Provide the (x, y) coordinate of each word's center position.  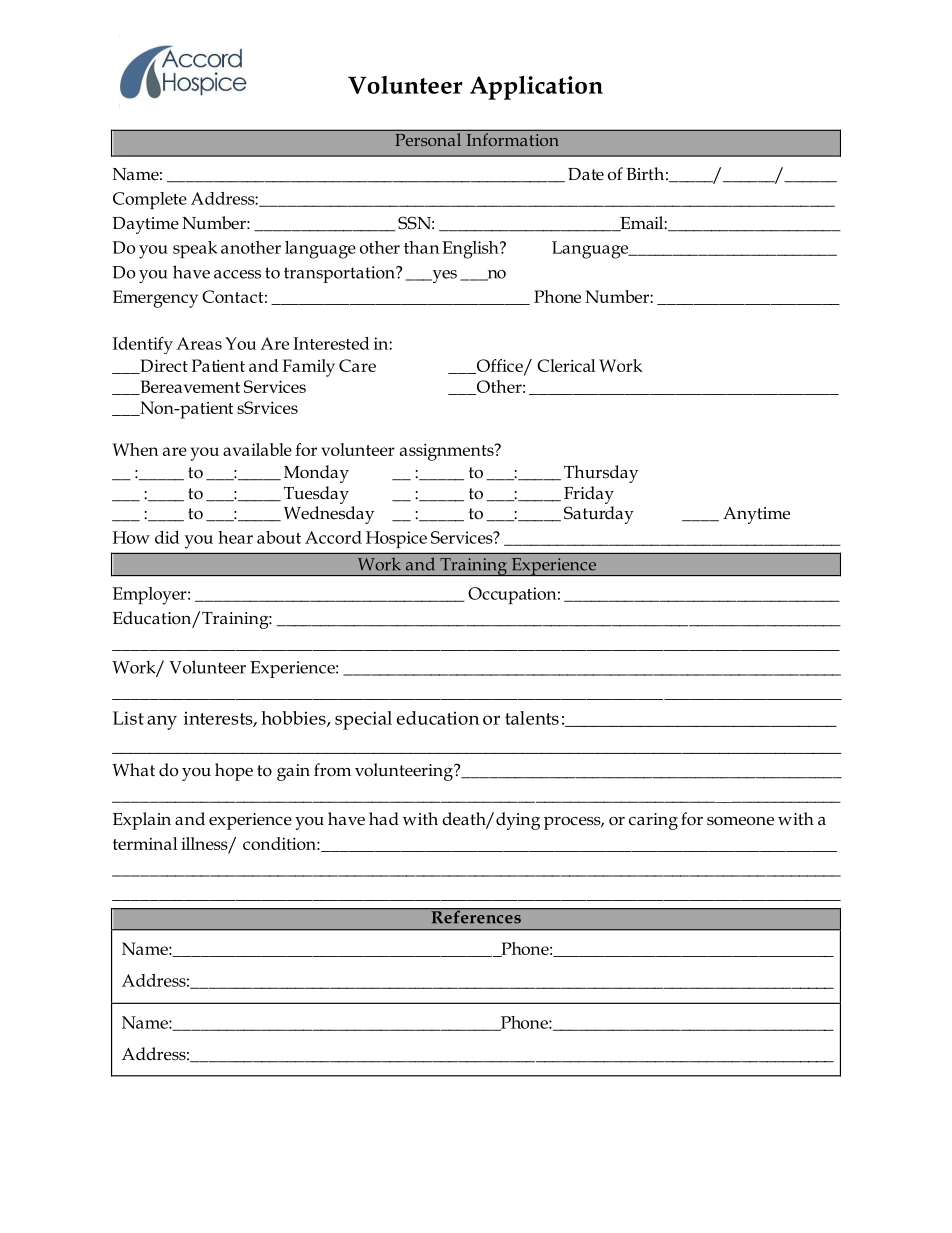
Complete (150, 201)
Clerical (566, 365)
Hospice (396, 539)
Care (357, 365)
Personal (428, 139)
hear (235, 537)
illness (205, 844)
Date (586, 174)
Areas (199, 343)
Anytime (756, 515)
